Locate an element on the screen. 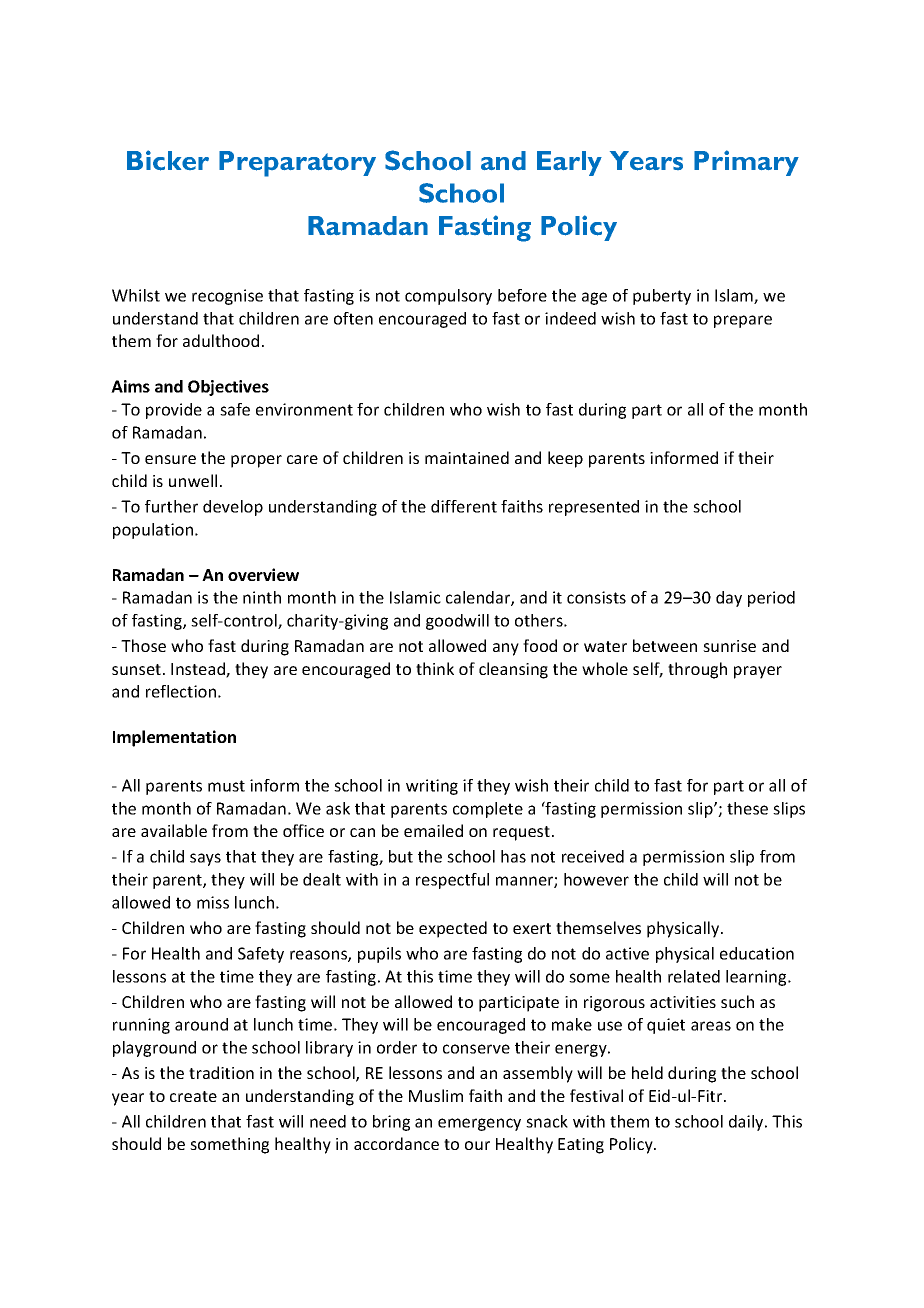  Bicker is located at coordinates (168, 160).
